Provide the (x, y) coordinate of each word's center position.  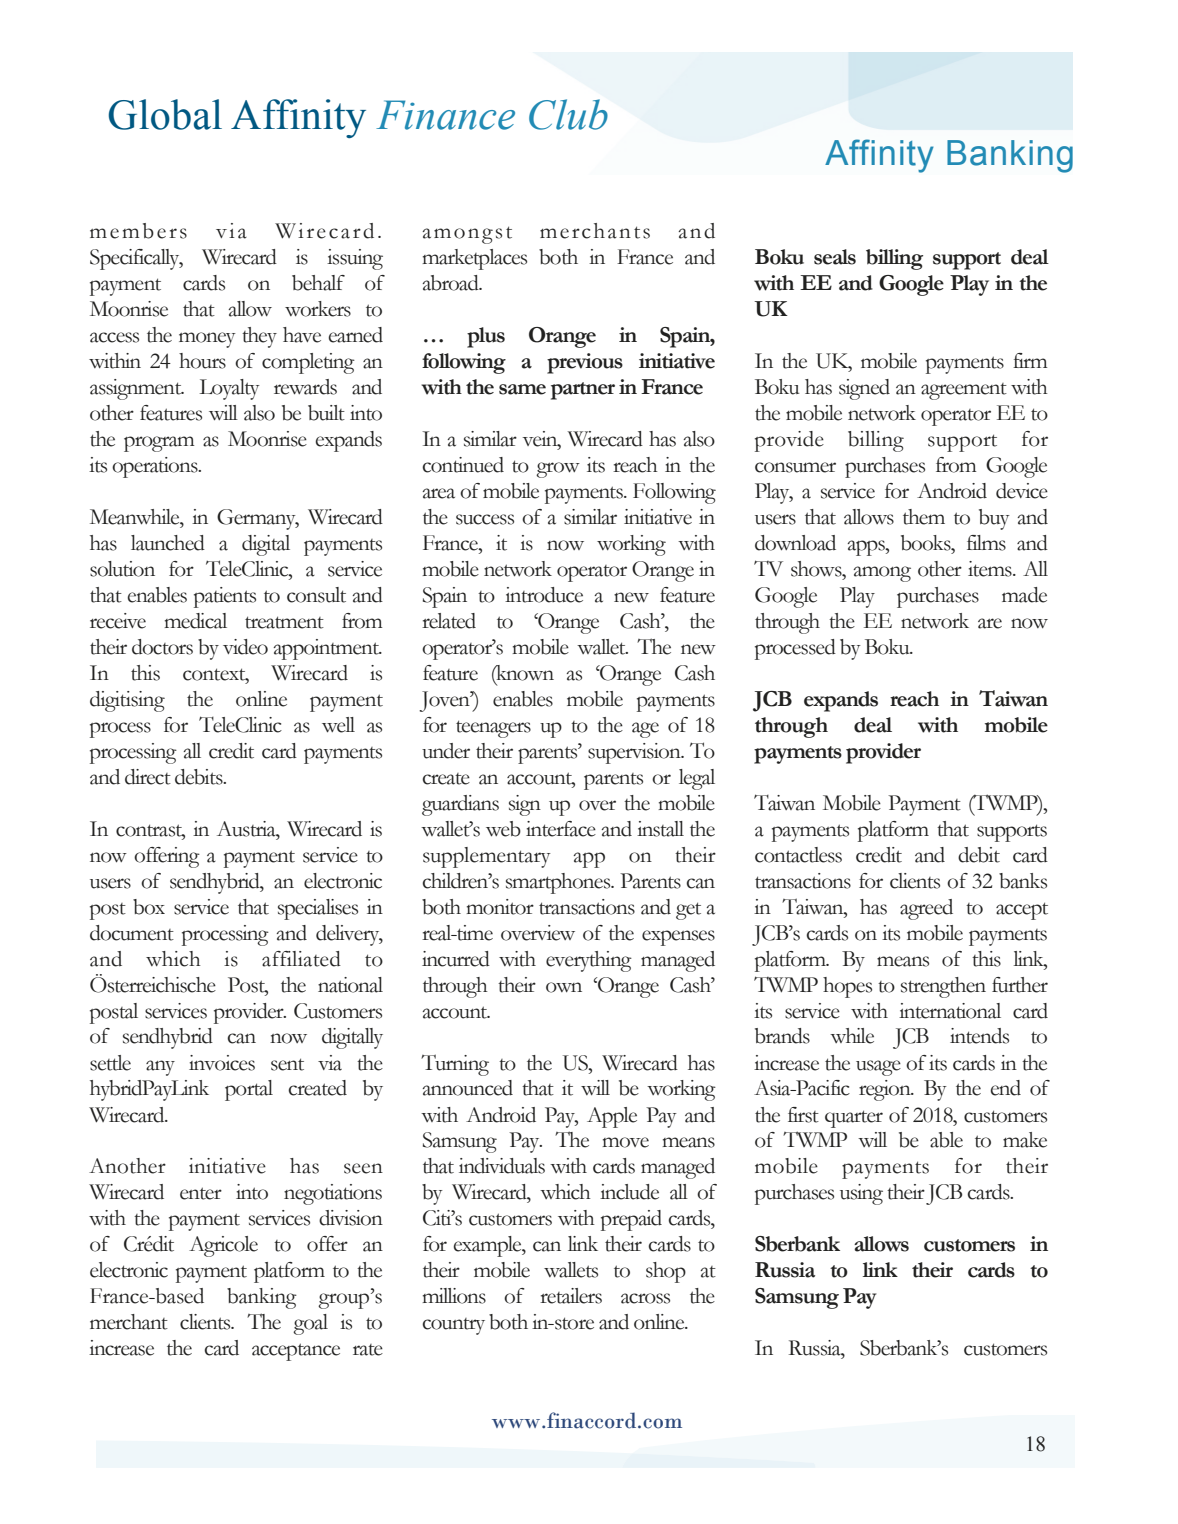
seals (835, 257)
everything (589, 961)
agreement (964, 391)
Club (568, 114)
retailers (571, 1296)
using (861, 1194)
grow (558, 470)
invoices (222, 1063)
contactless (798, 855)
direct (148, 777)
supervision (635, 753)
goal (310, 1324)
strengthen (943, 987)
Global (165, 114)
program (159, 444)
